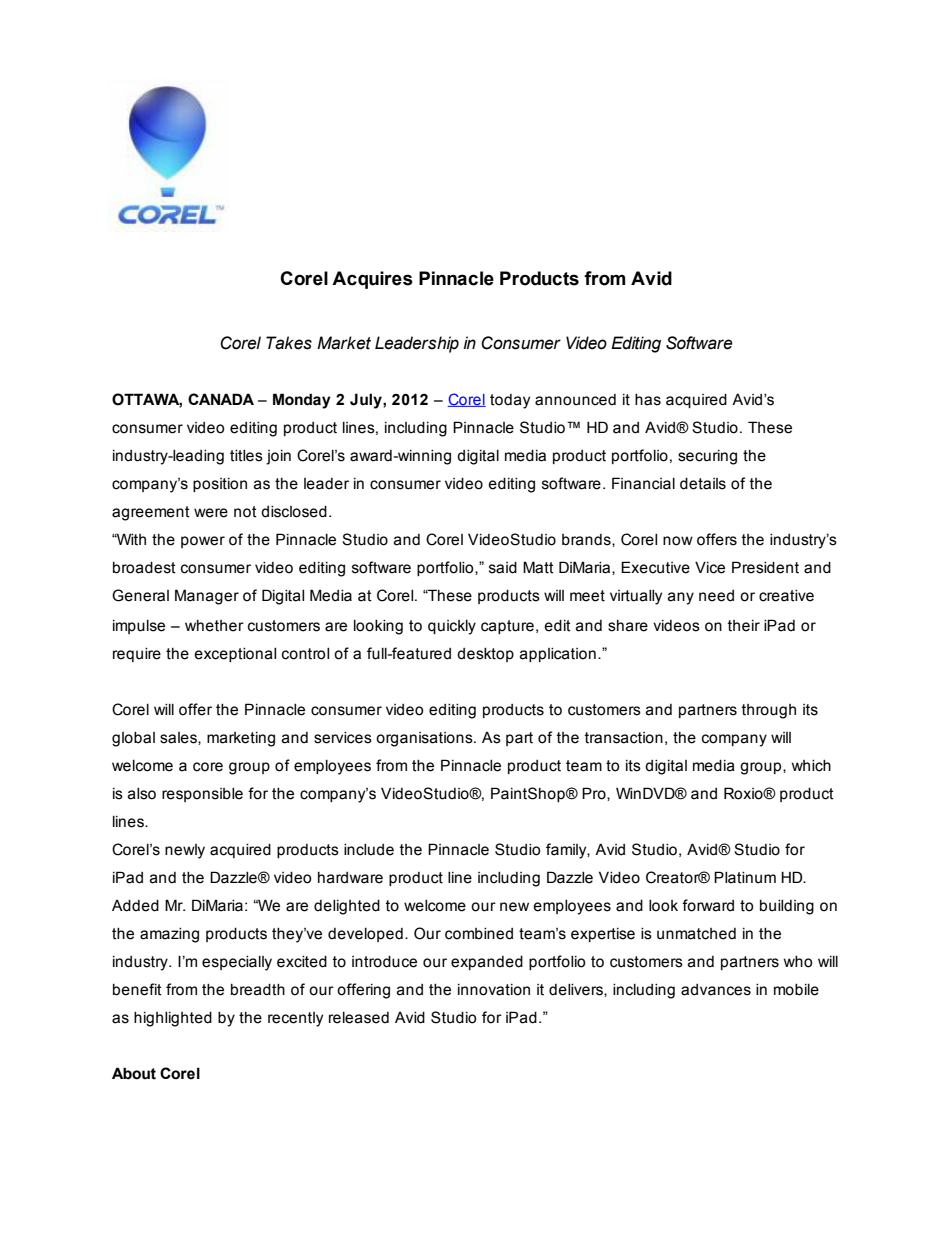 The height and width of the screenshot is (1233, 952). What do you see at coordinates (235, 655) in the screenshot?
I see `exceptional` at bounding box center [235, 655].
